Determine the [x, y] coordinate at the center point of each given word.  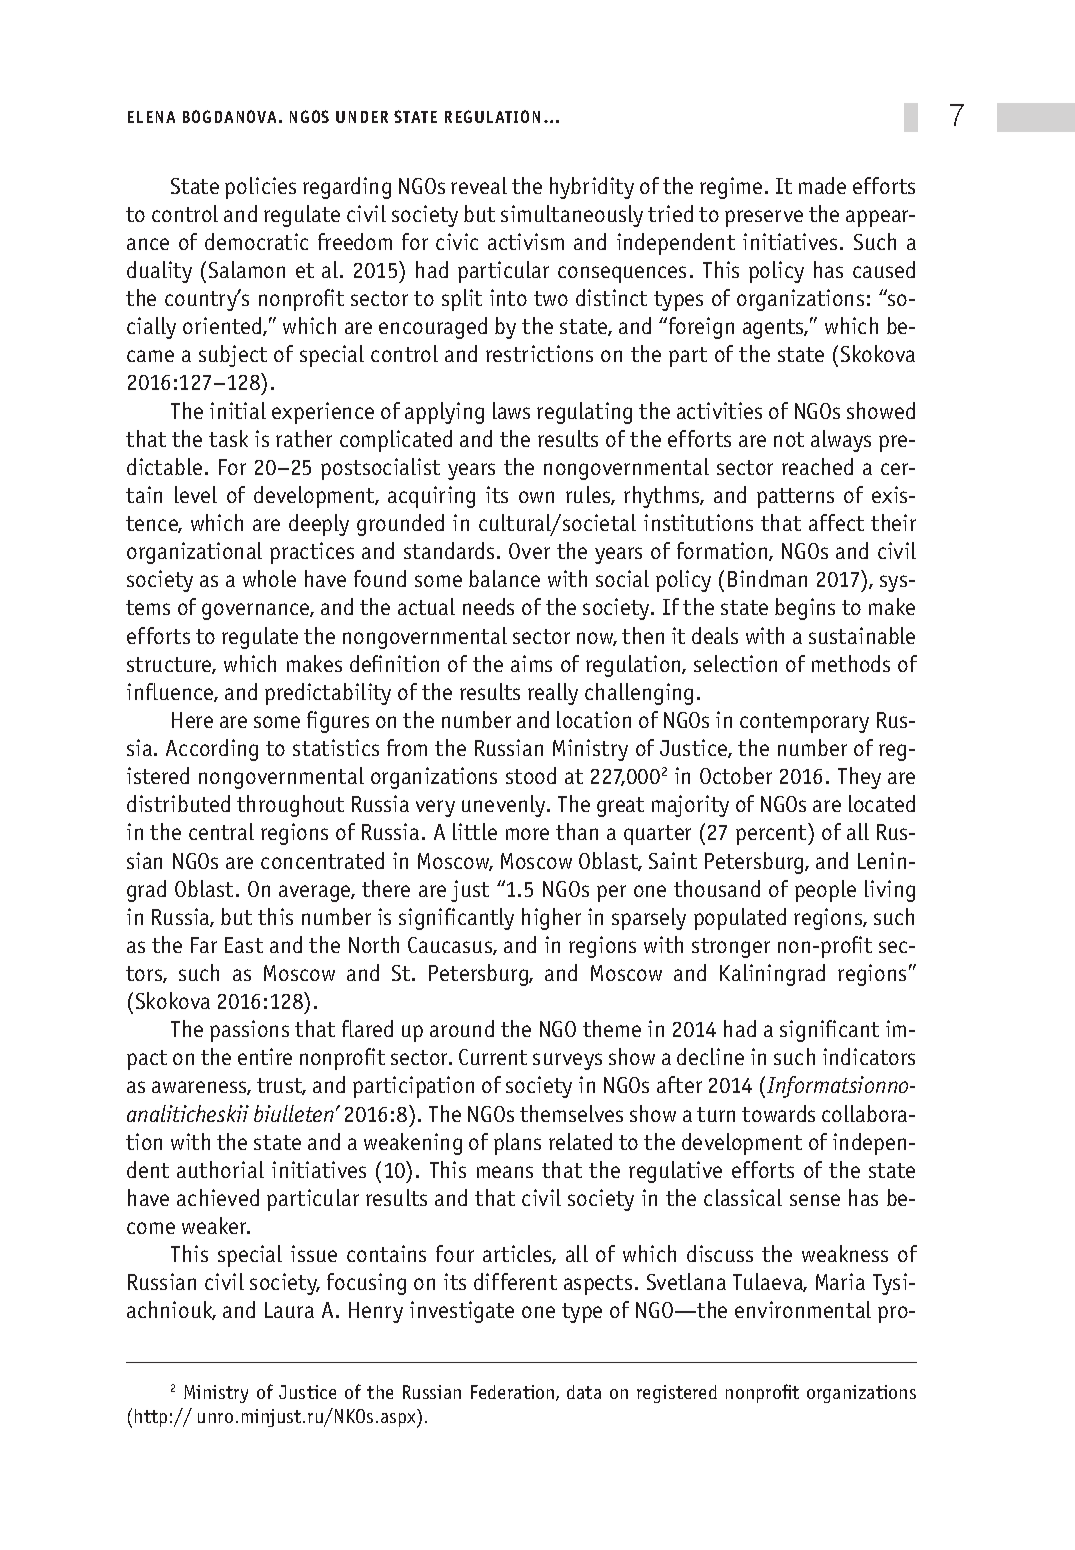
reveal [479, 185]
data [584, 1392]
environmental [803, 1309]
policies [260, 188]
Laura [289, 1310]
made [822, 185]
